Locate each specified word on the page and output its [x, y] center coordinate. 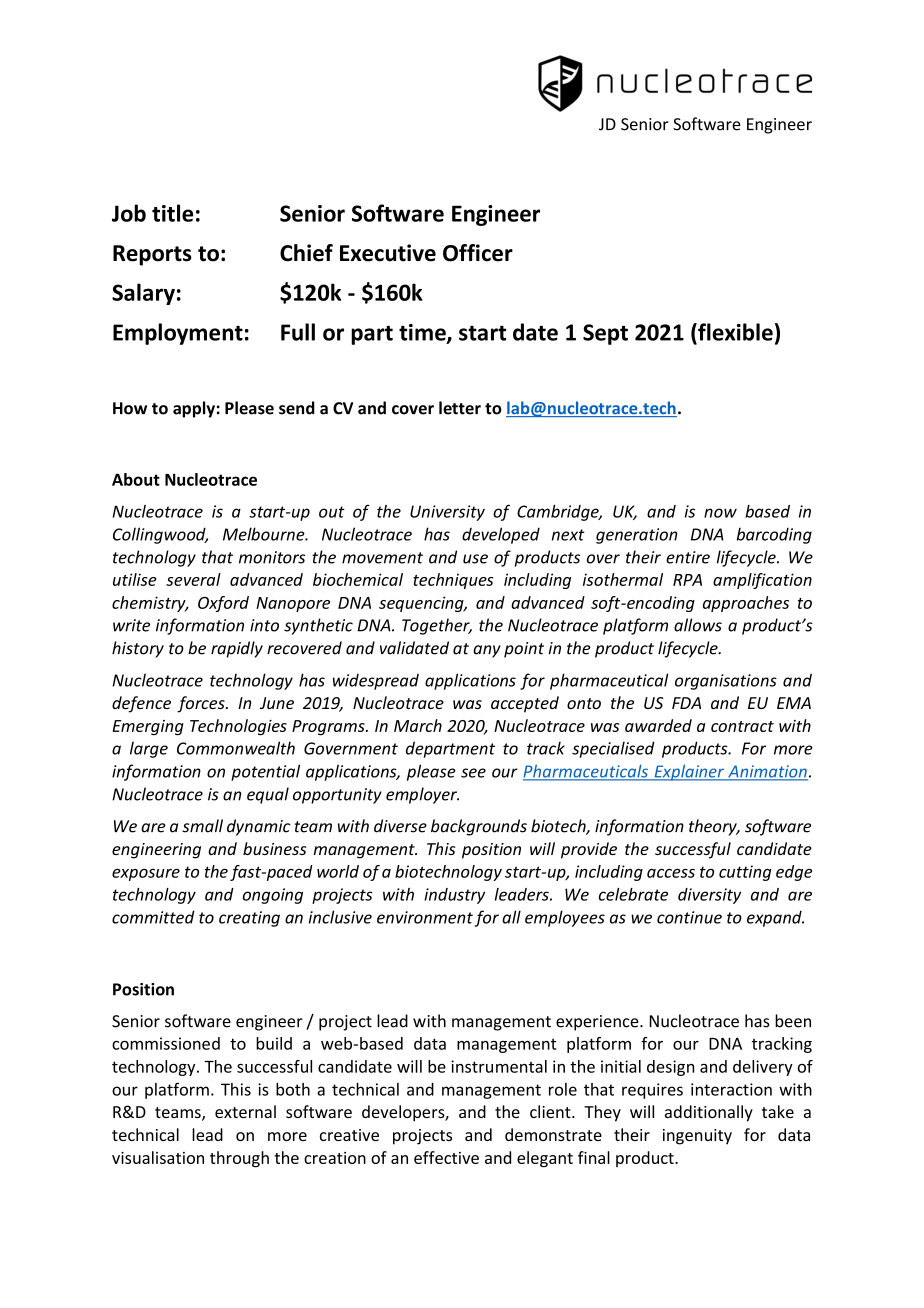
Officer [478, 253]
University [447, 513]
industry [454, 896]
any [487, 651]
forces [202, 704]
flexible [734, 332]
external [245, 1111]
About [136, 479]
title [172, 213]
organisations [726, 682]
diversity [709, 896]
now [720, 513]
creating [249, 919]
